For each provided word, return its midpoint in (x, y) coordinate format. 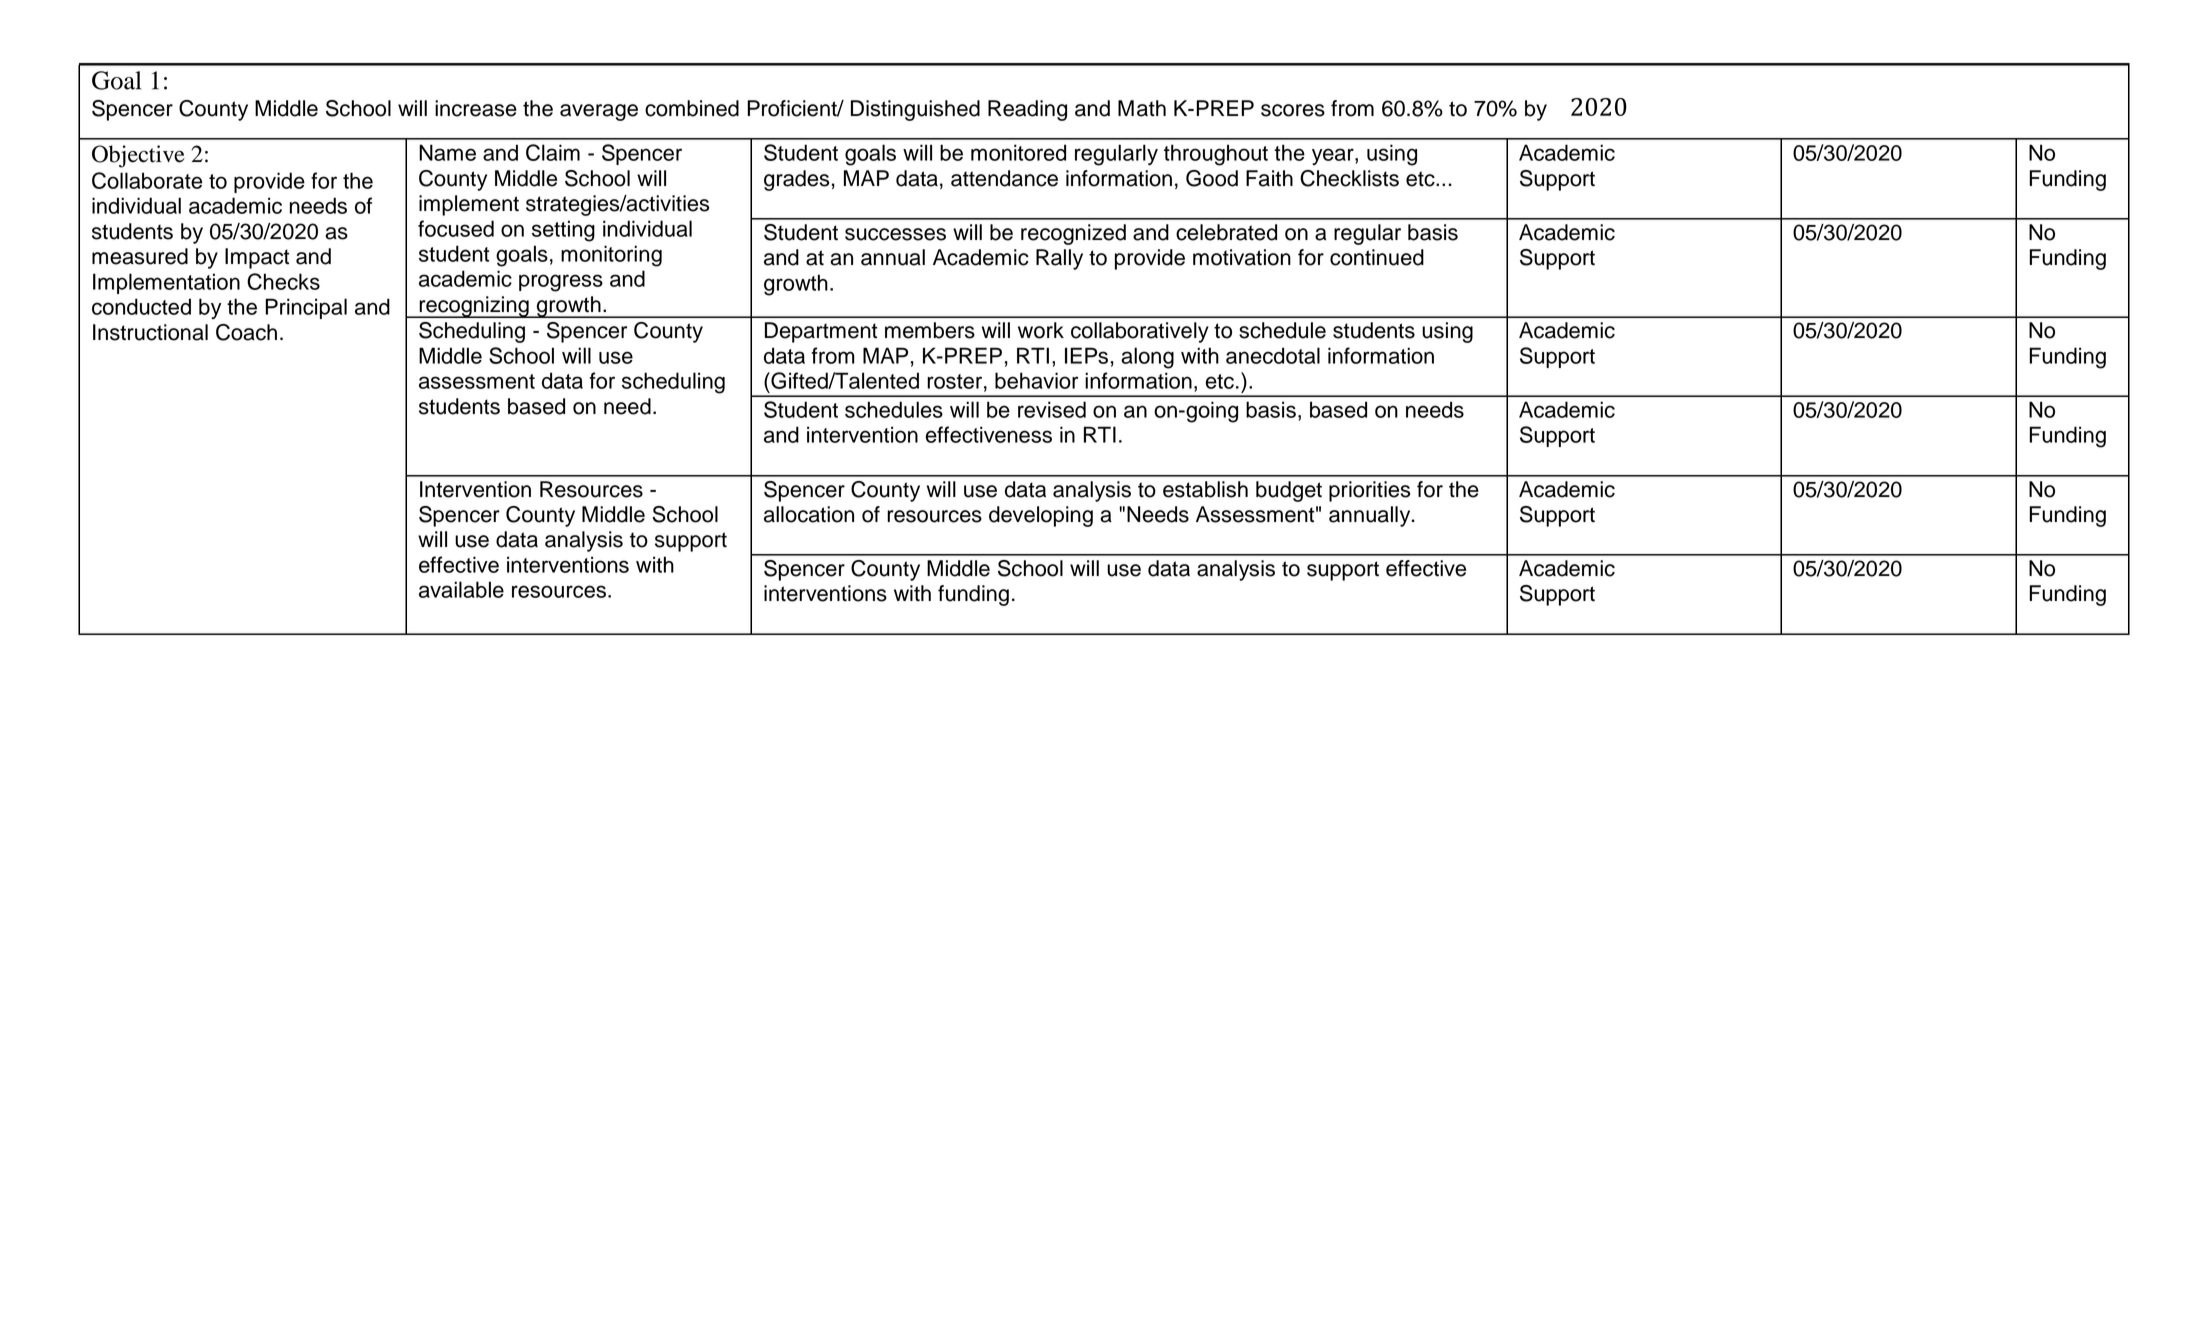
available (461, 589)
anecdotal (1273, 355)
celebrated (1226, 232)
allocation (809, 514)
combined (692, 108)
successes (895, 234)
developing (1041, 516)
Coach (246, 332)
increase (476, 108)
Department (821, 332)
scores (1293, 110)
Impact (257, 258)
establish (1205, 489)
